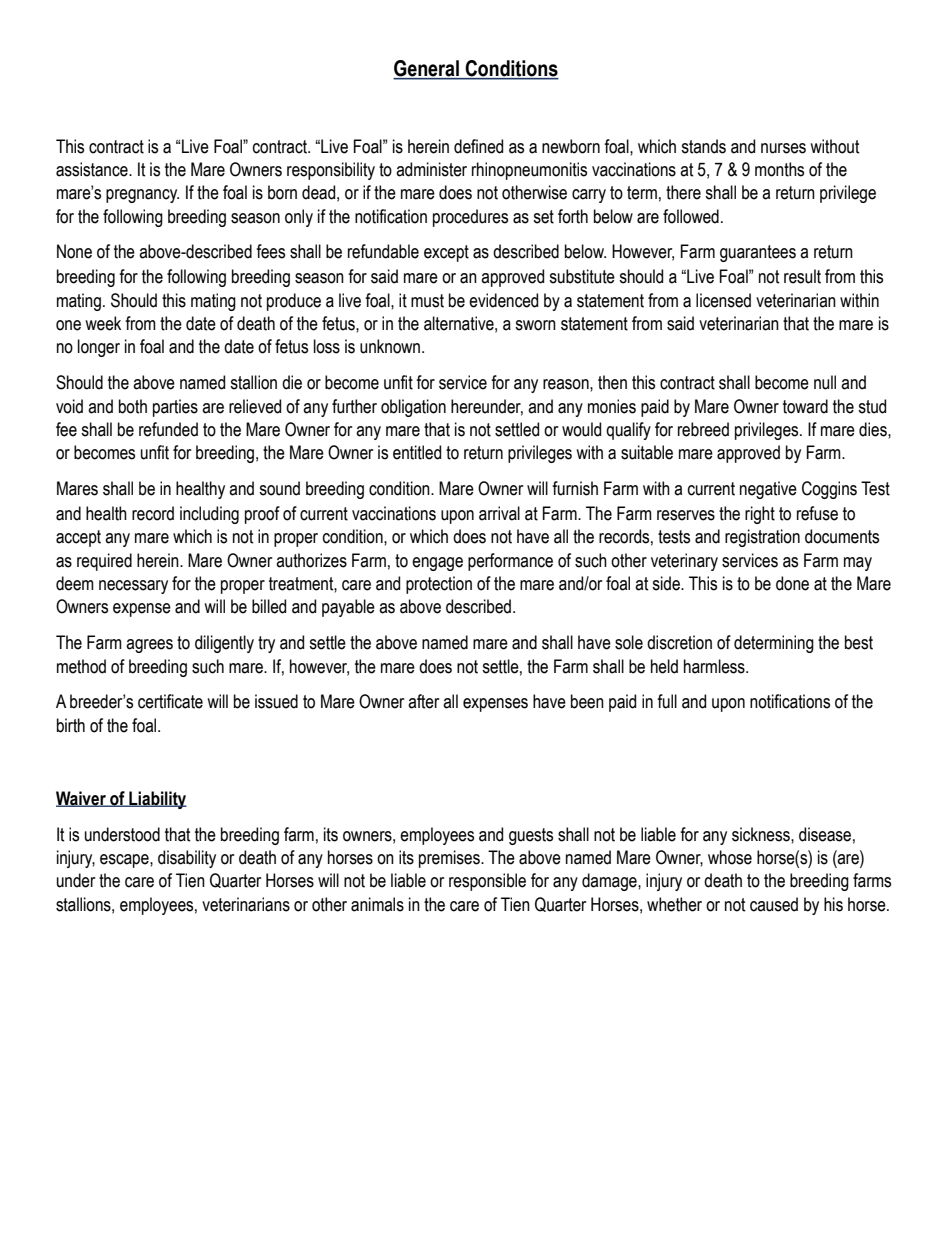 This page has width=952, height=1233. Describe the element at coordinates (427, 69) in the page. I see `General` at that location.
